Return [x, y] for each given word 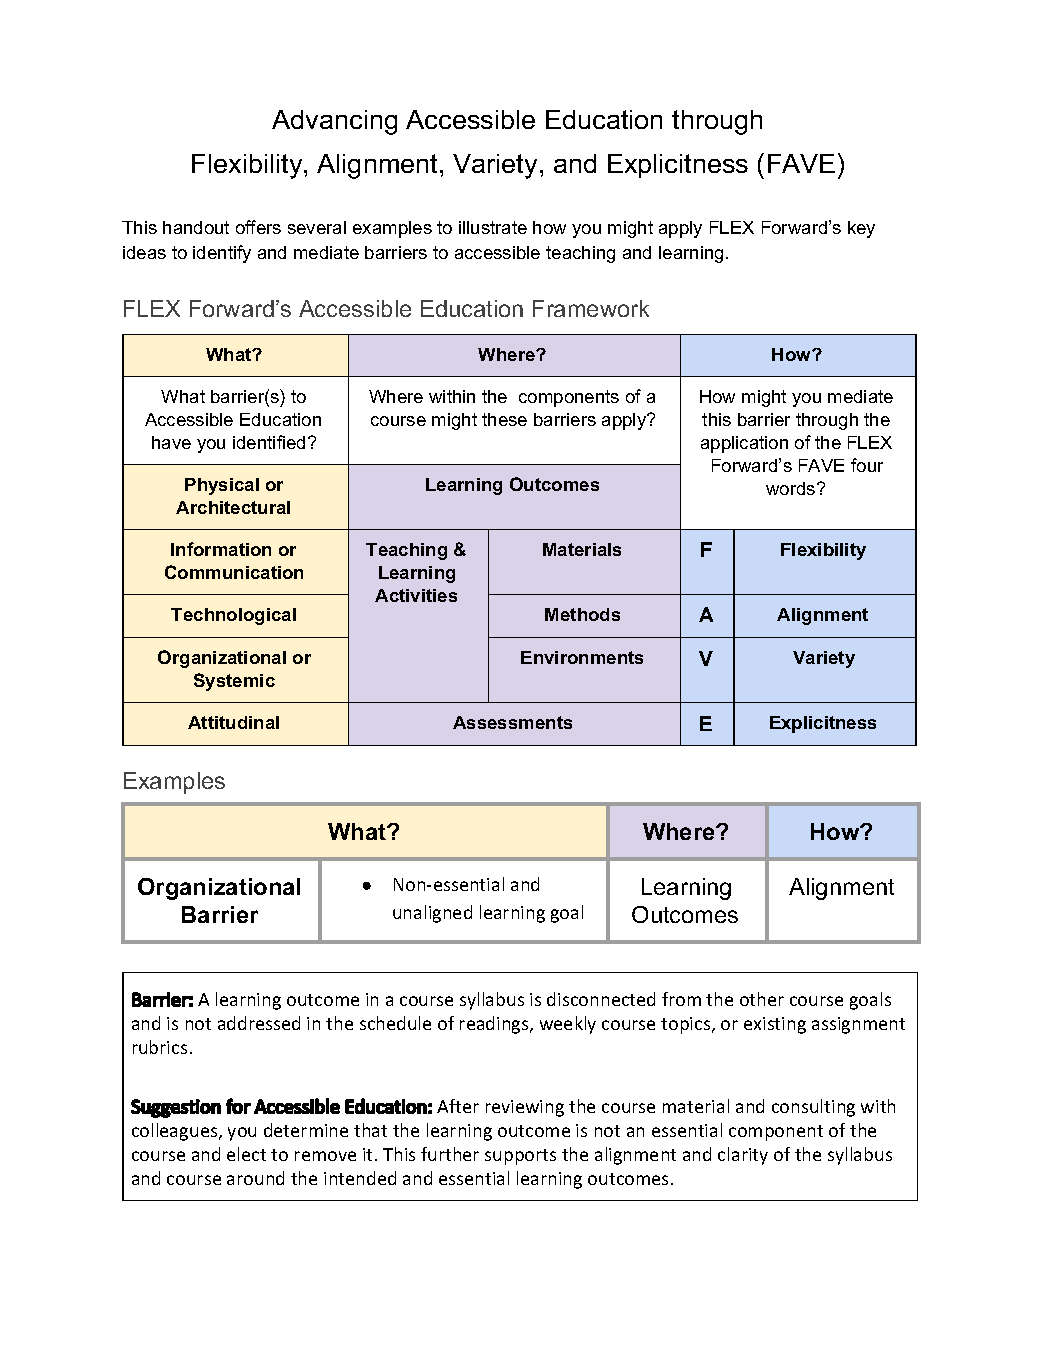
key [861, 229]
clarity [743, 1156]
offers [258, 227]
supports [520, 1157]
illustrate [493, 227]
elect [246, 1154]
